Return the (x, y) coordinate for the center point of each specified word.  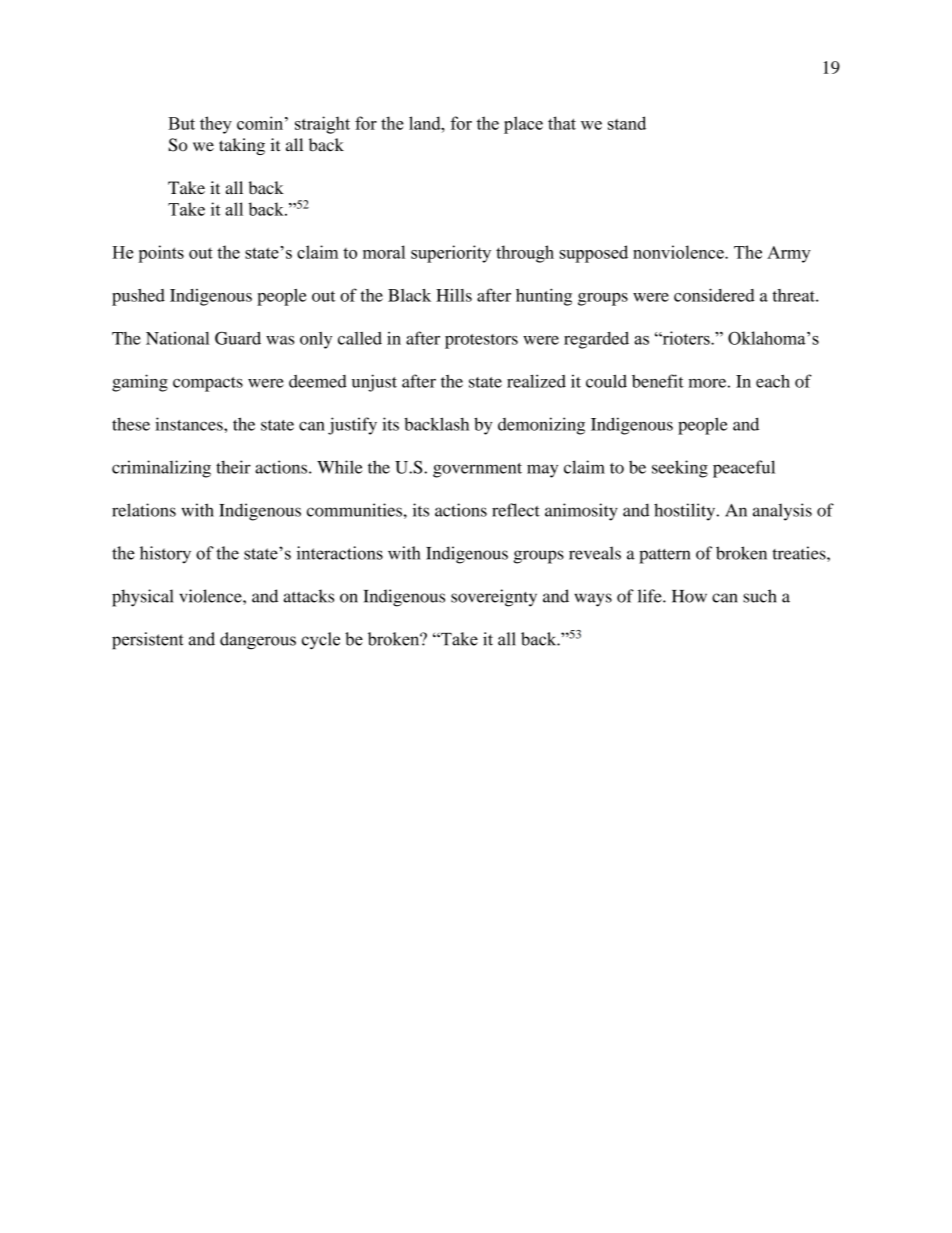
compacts (208, 384)
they (216, 125)
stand (627, 123)
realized (536, 381)
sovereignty (494, 598)
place (523, 125)
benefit (658, 381)
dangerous (258, 641)
